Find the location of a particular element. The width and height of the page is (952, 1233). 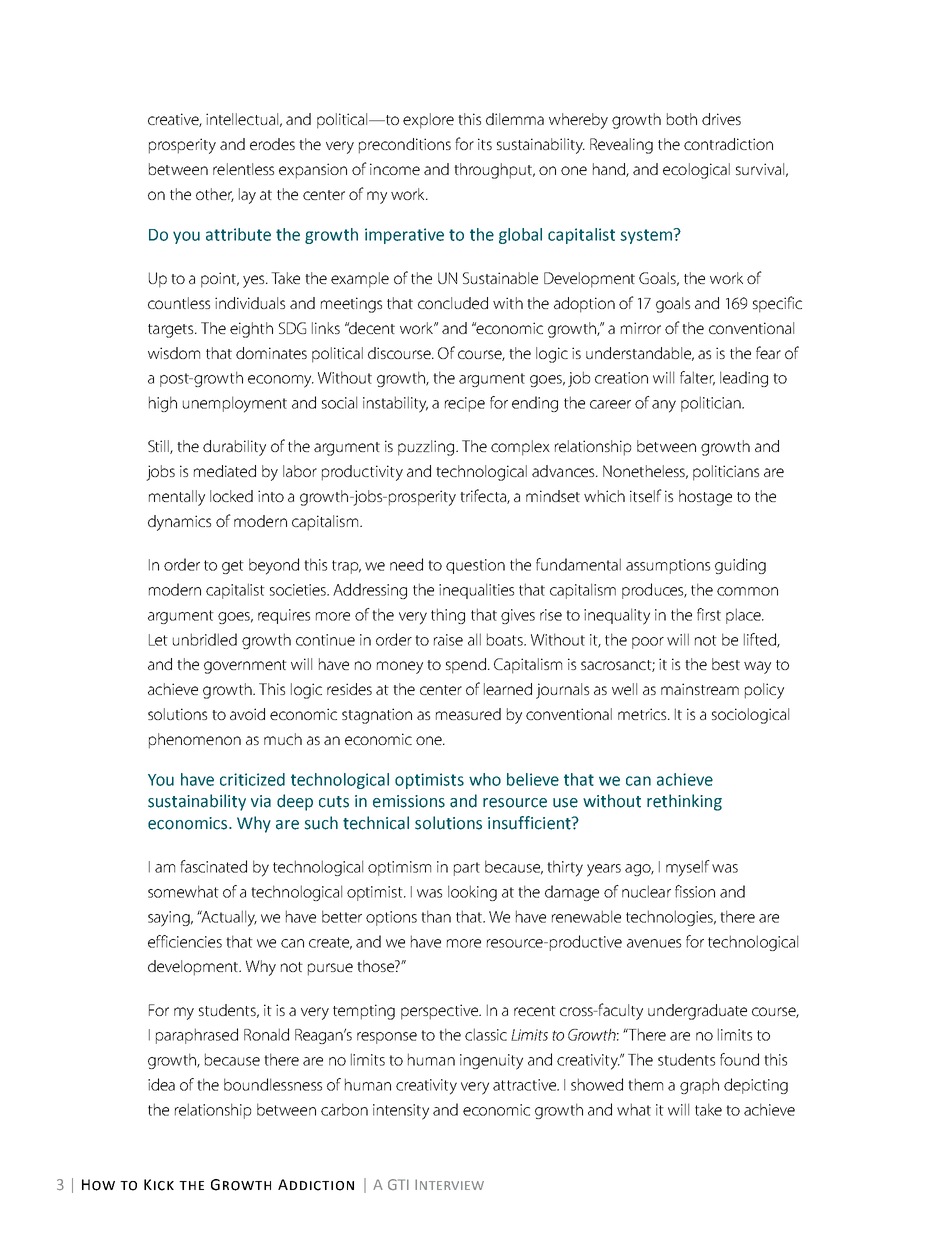

rethinking is located at coordinates (684, 802).
